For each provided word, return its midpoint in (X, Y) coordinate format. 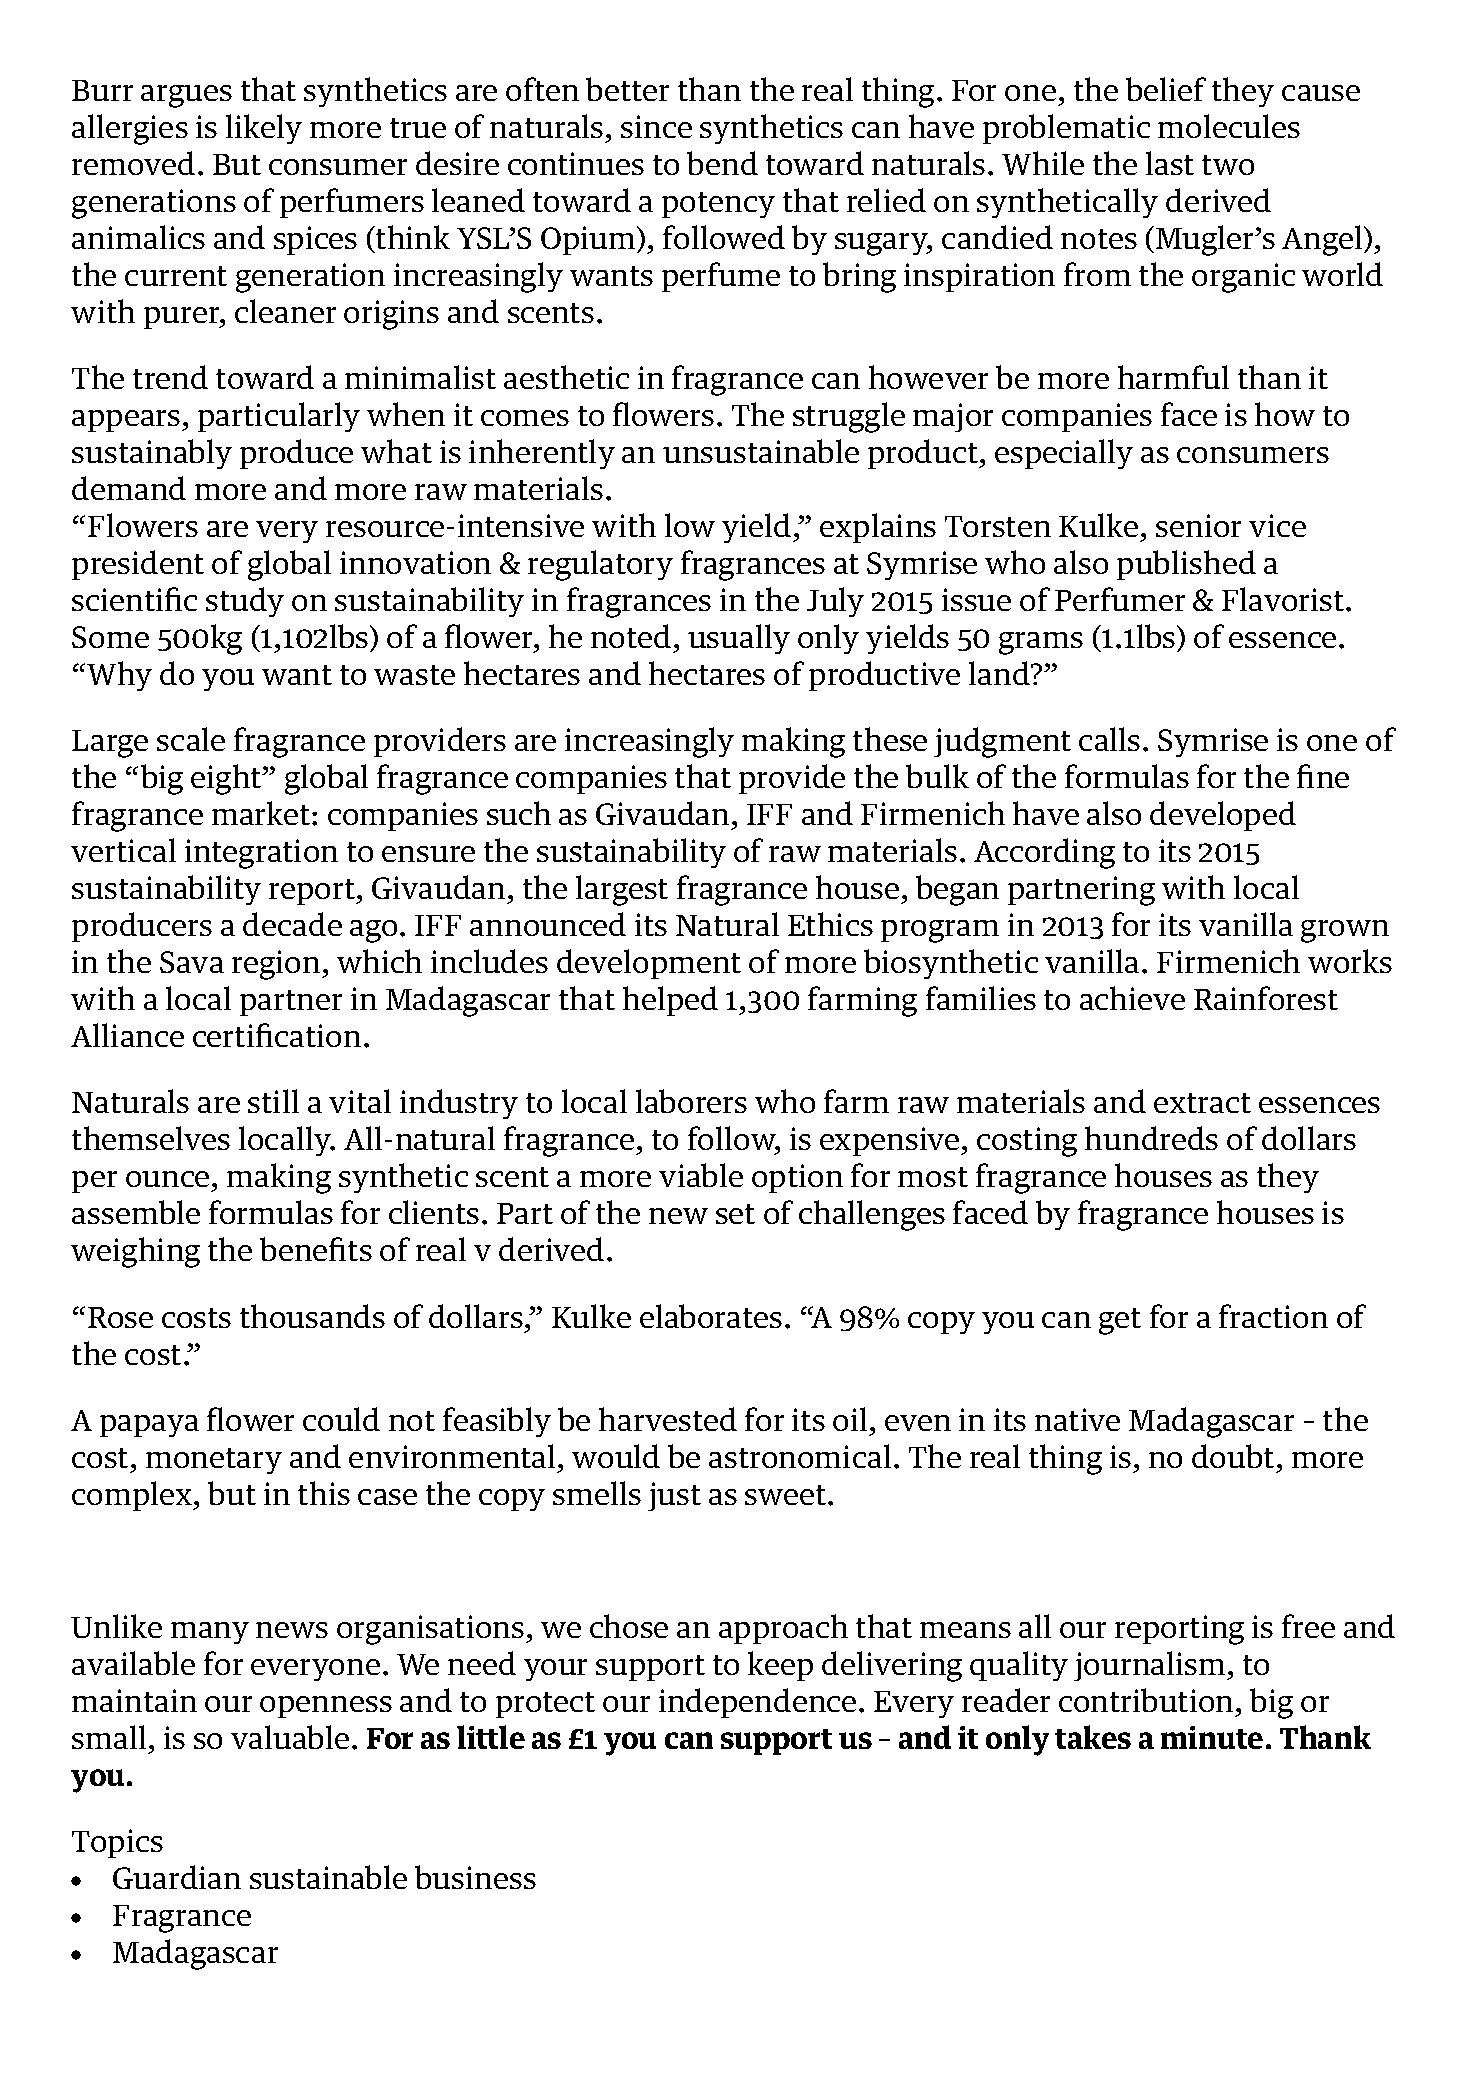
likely (264, 129)
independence (757, 1703)
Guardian (177, 1877)
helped (670, 1001)
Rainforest (1266, 998)
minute (1212, 1737)
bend (722, 163)
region (276, 965)
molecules (1229, 126)
